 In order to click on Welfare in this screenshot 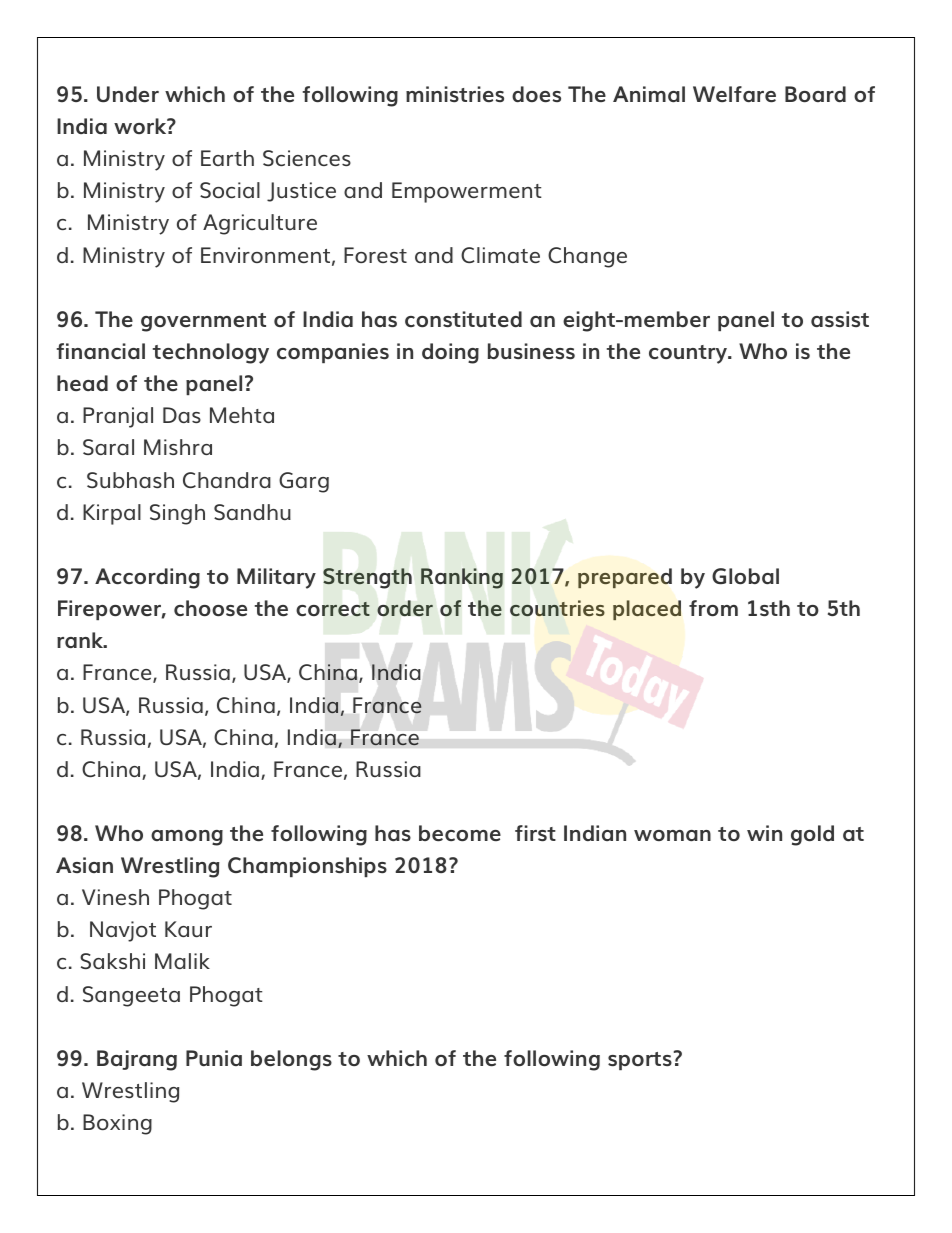, I will do `click(734, 94)`.
